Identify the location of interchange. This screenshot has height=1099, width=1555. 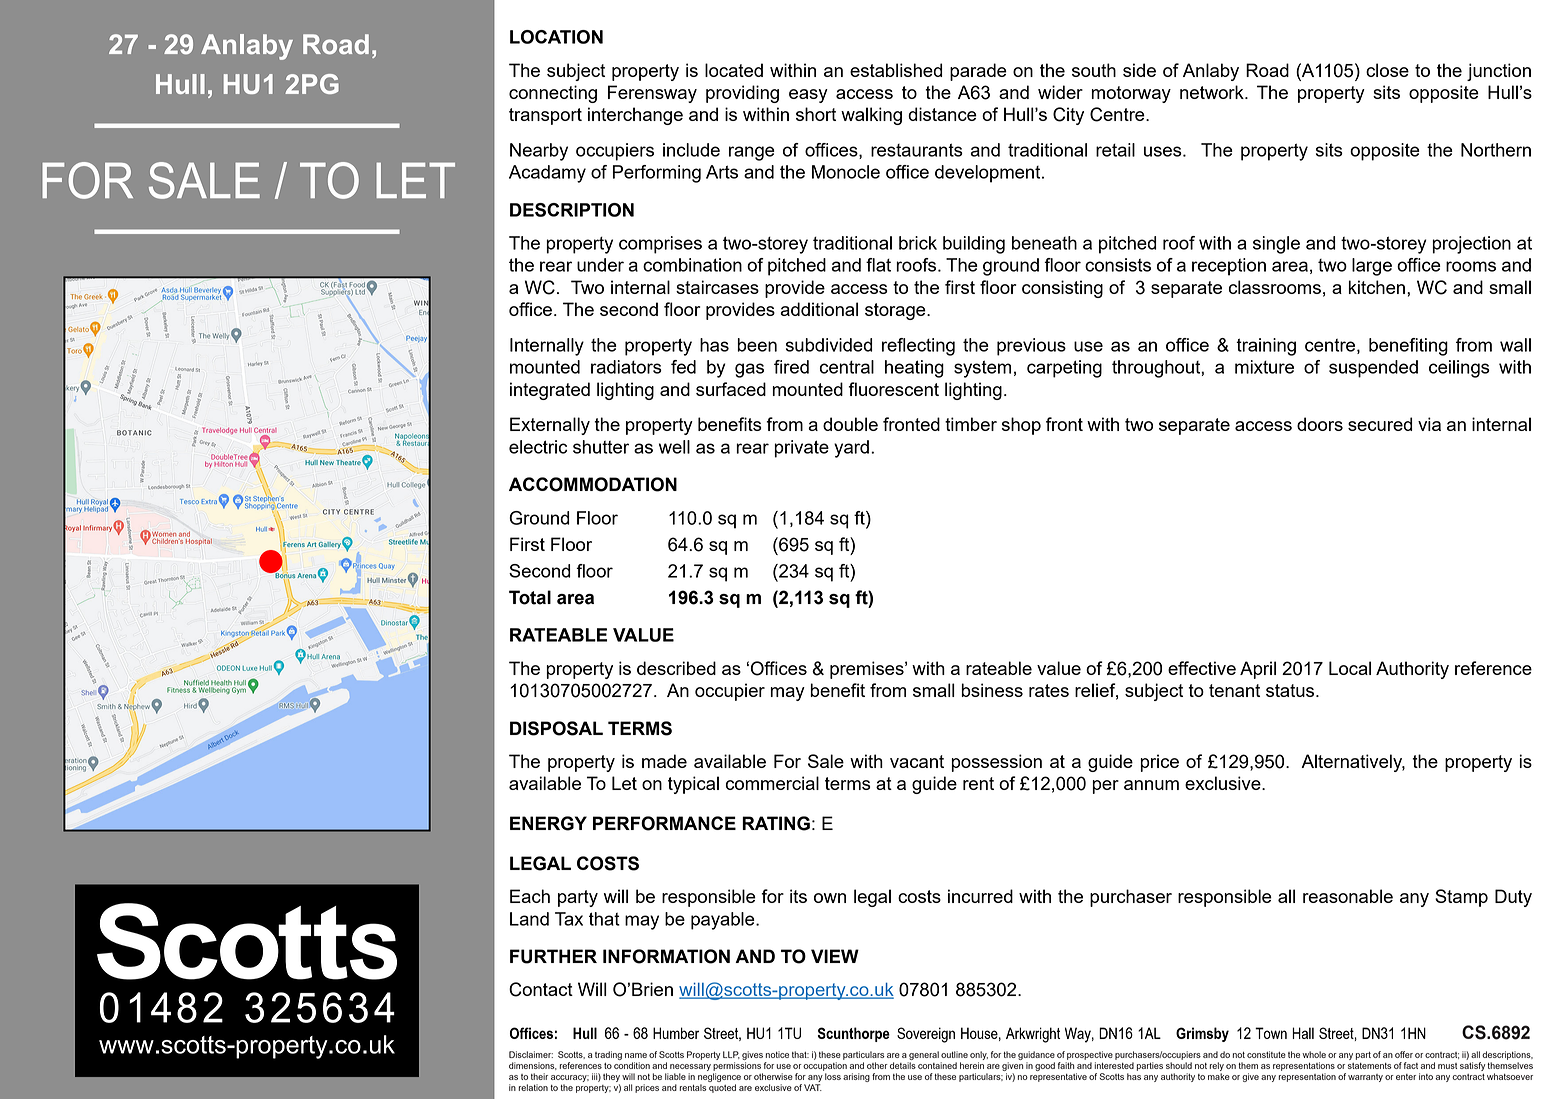
(635, 116).
